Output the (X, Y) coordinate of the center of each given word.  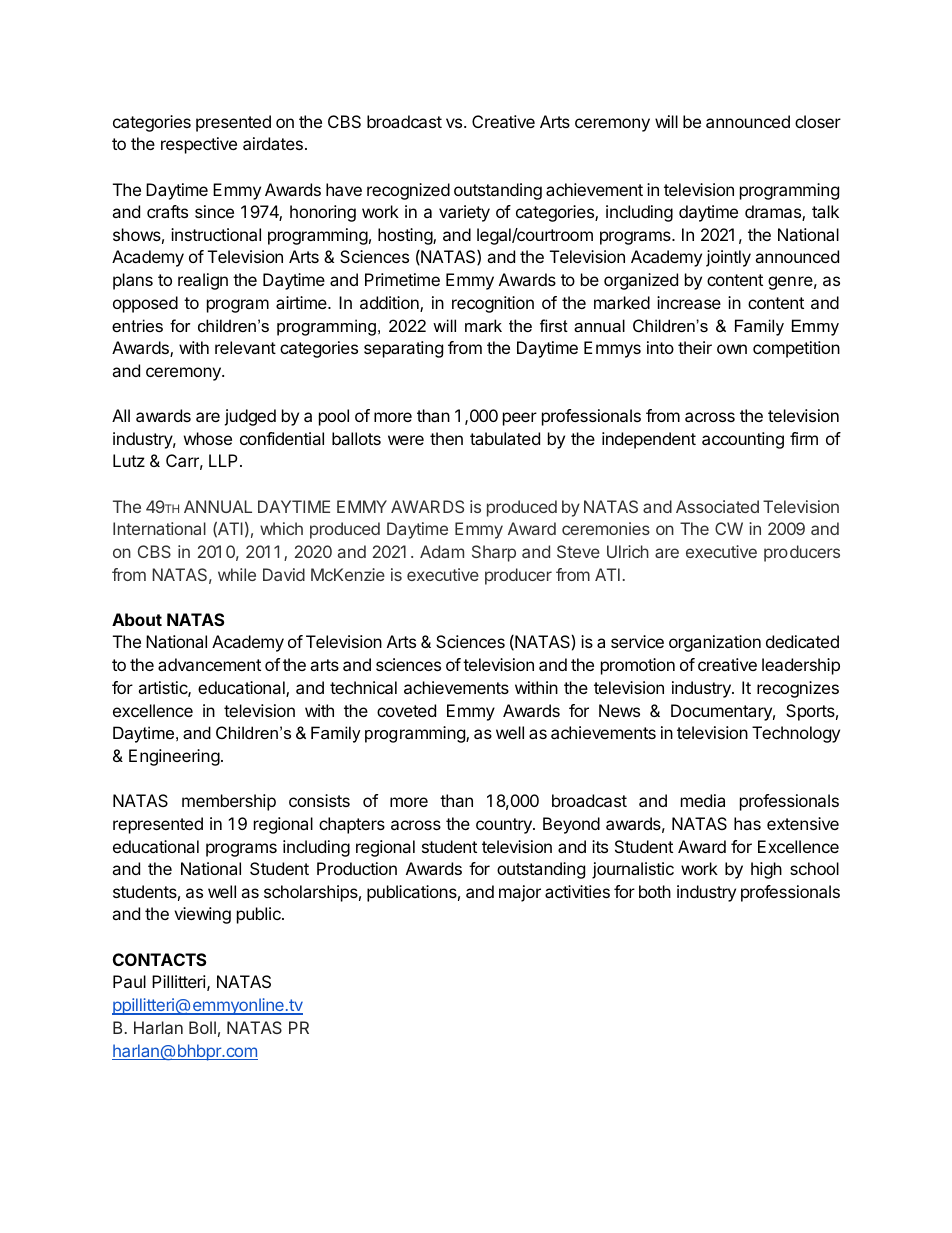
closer (818, 121)
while (237, 574)
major (520, 893)
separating (403, 349)
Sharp (494, 553)
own (732, 349)
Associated (717, 506)
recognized (408, 191)
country (505, 826)
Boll (202, 1027)
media (703, 800)
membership (229, 802)
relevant (245, 347)
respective (199, 145)
